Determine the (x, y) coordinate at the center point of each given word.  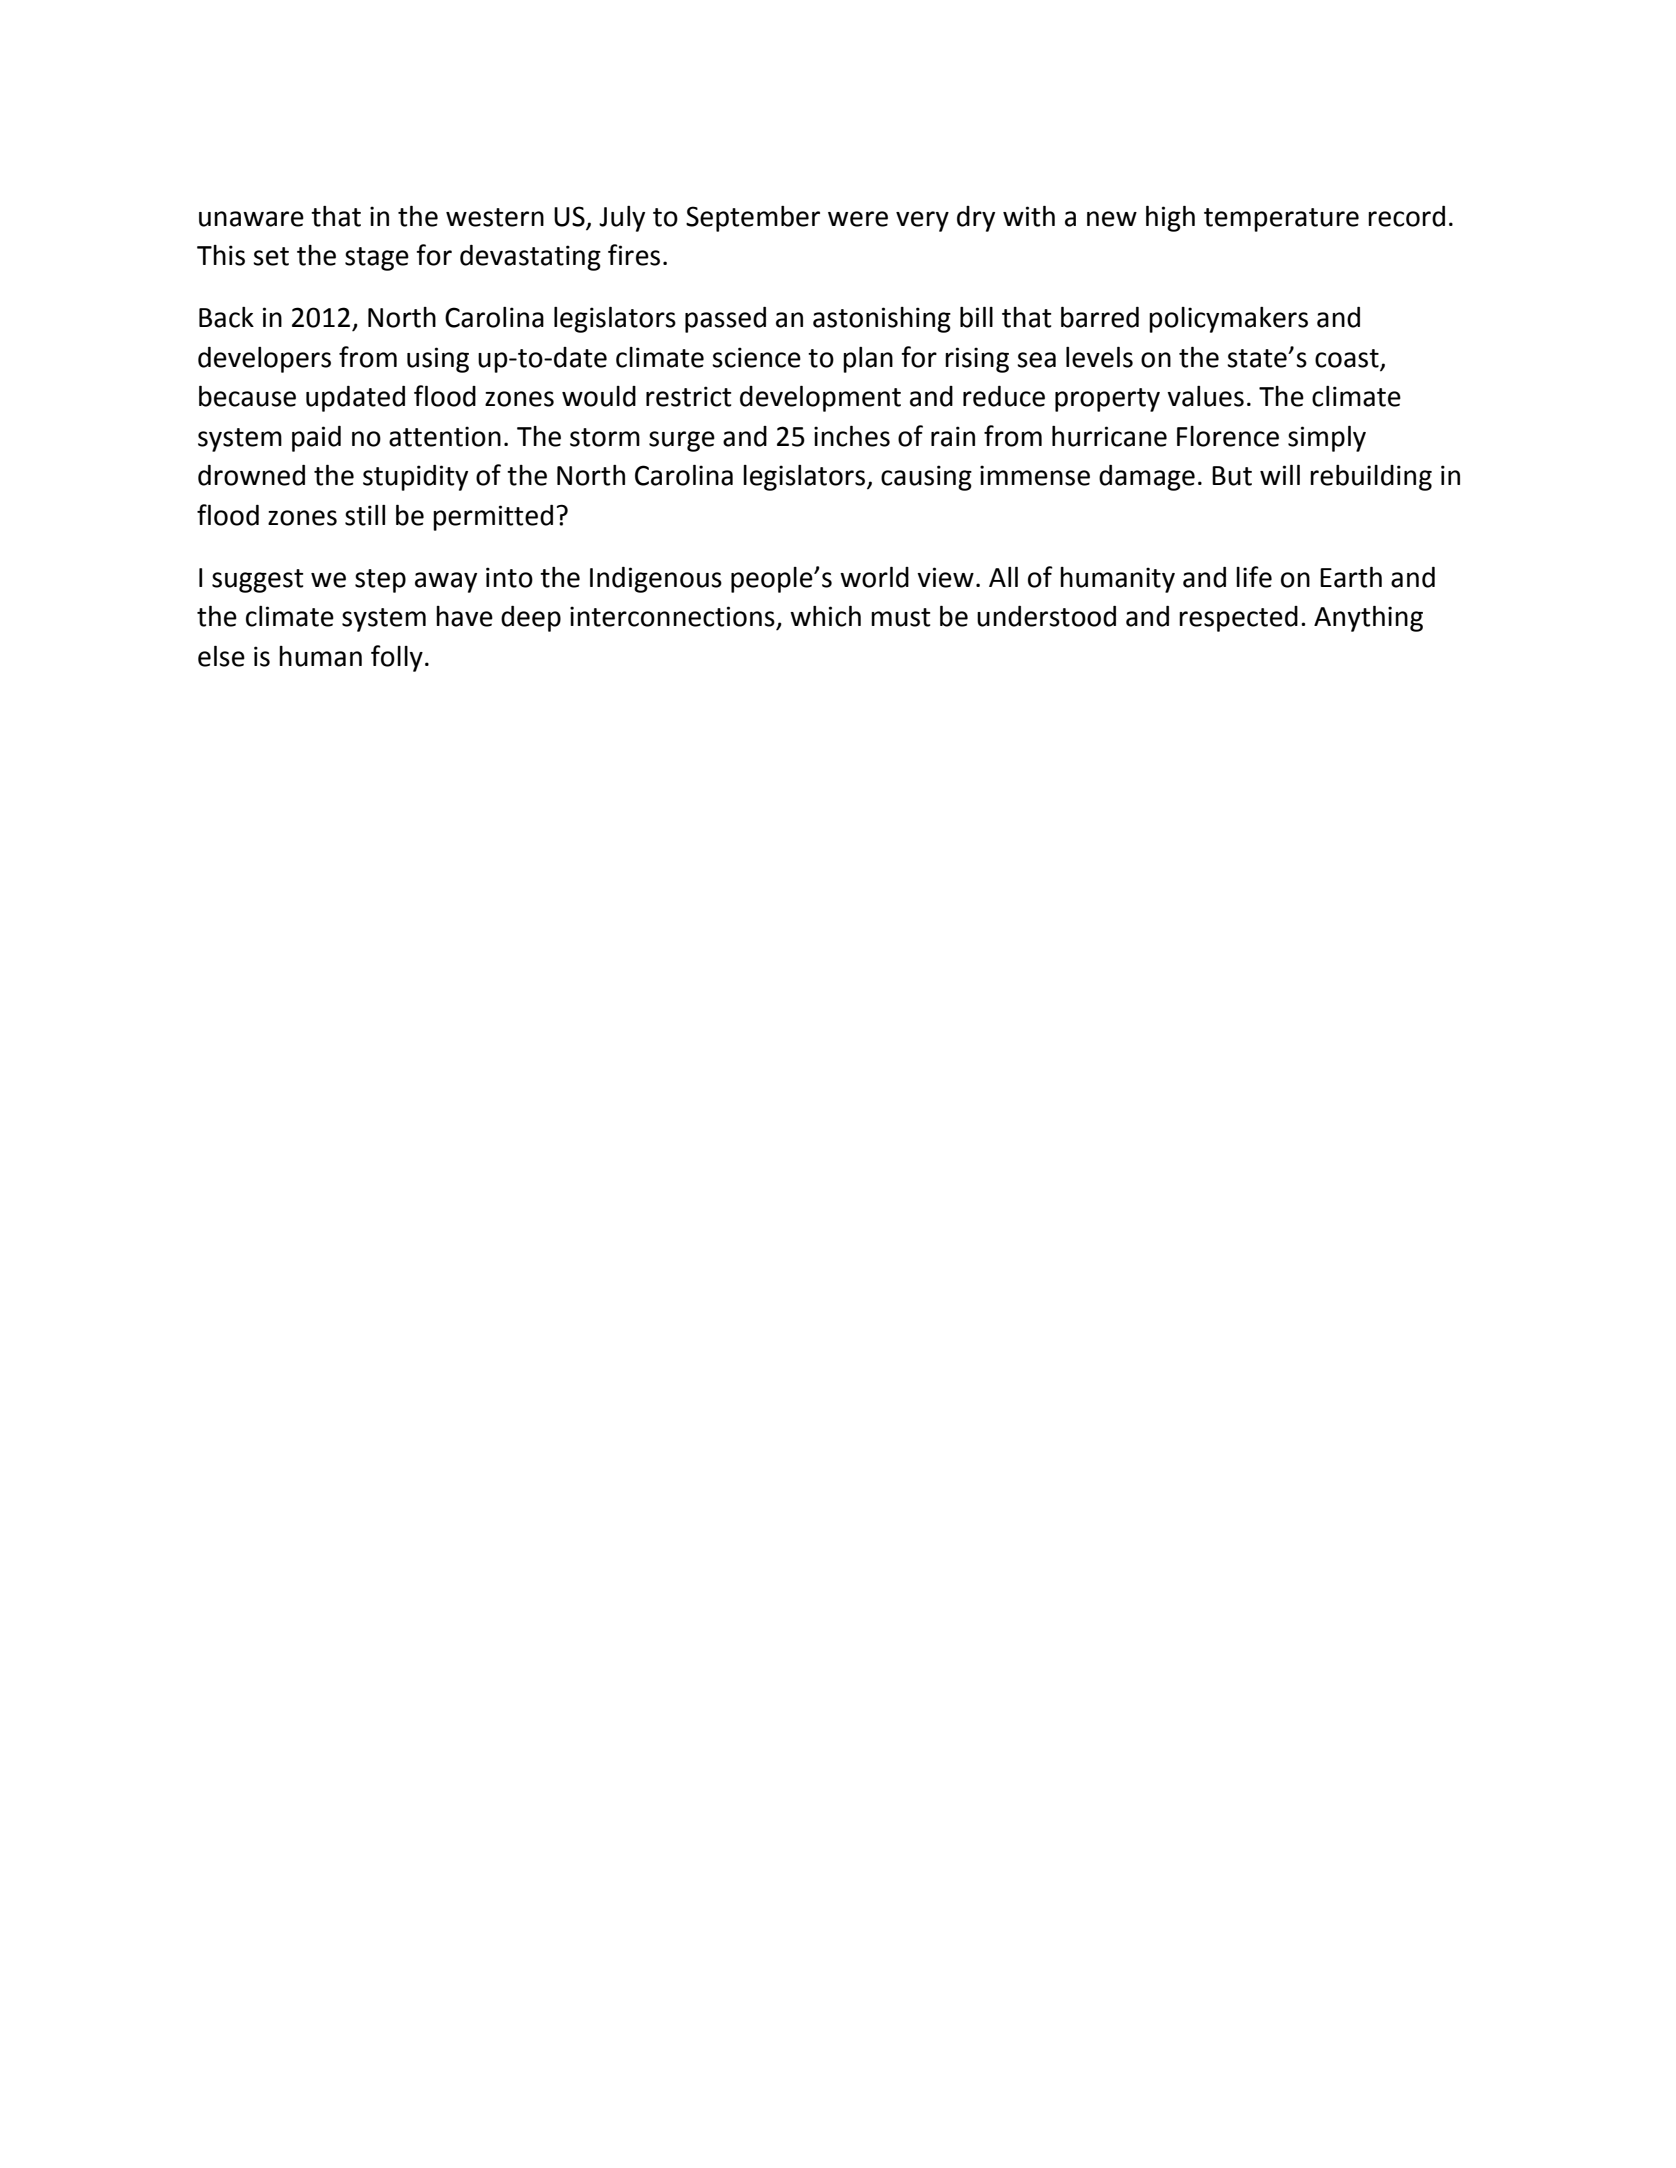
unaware (251, 219)
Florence (1228, 436)
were (858, 219)
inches (852, 436)
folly (397, 658)
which (825, 616)
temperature (1281, 220)
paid (316, 439)
